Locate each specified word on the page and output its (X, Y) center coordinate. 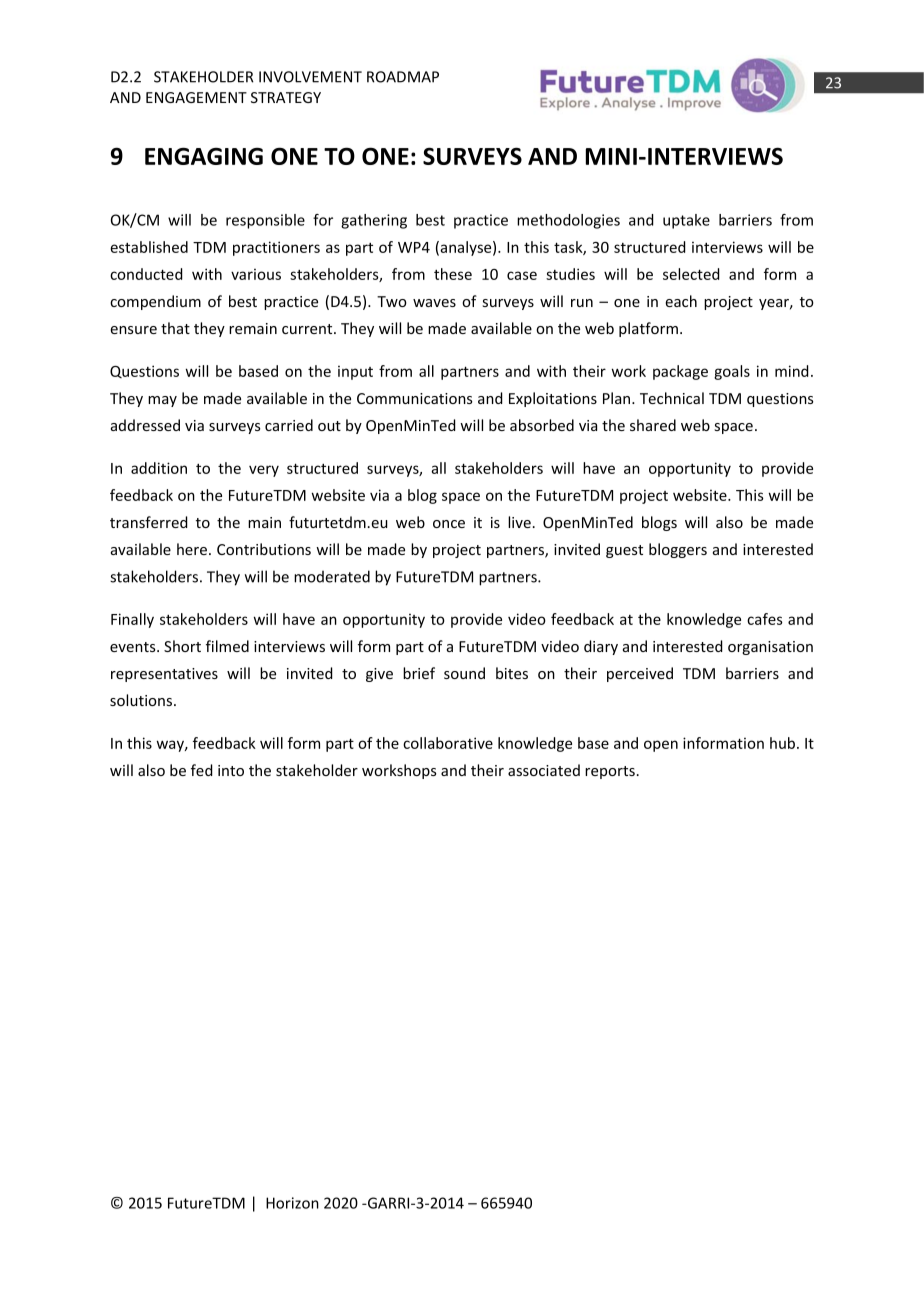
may (162, 401)
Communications (414, 398)
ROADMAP (403, 77)
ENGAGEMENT (196, 97)
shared (653, 425)
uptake (686, 221)
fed (202, 770)
